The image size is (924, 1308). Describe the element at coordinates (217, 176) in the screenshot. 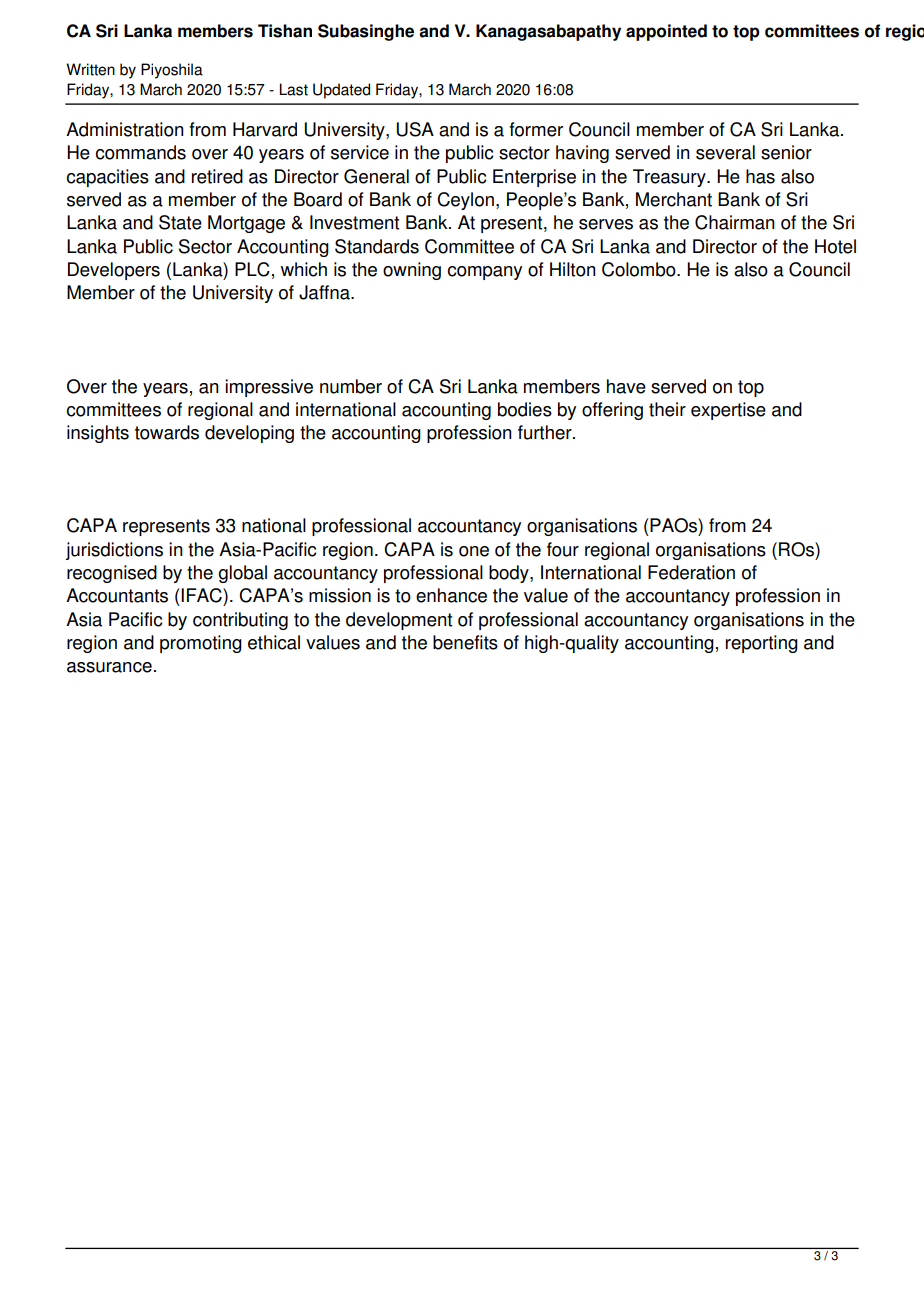

I see `retired` at that location.
